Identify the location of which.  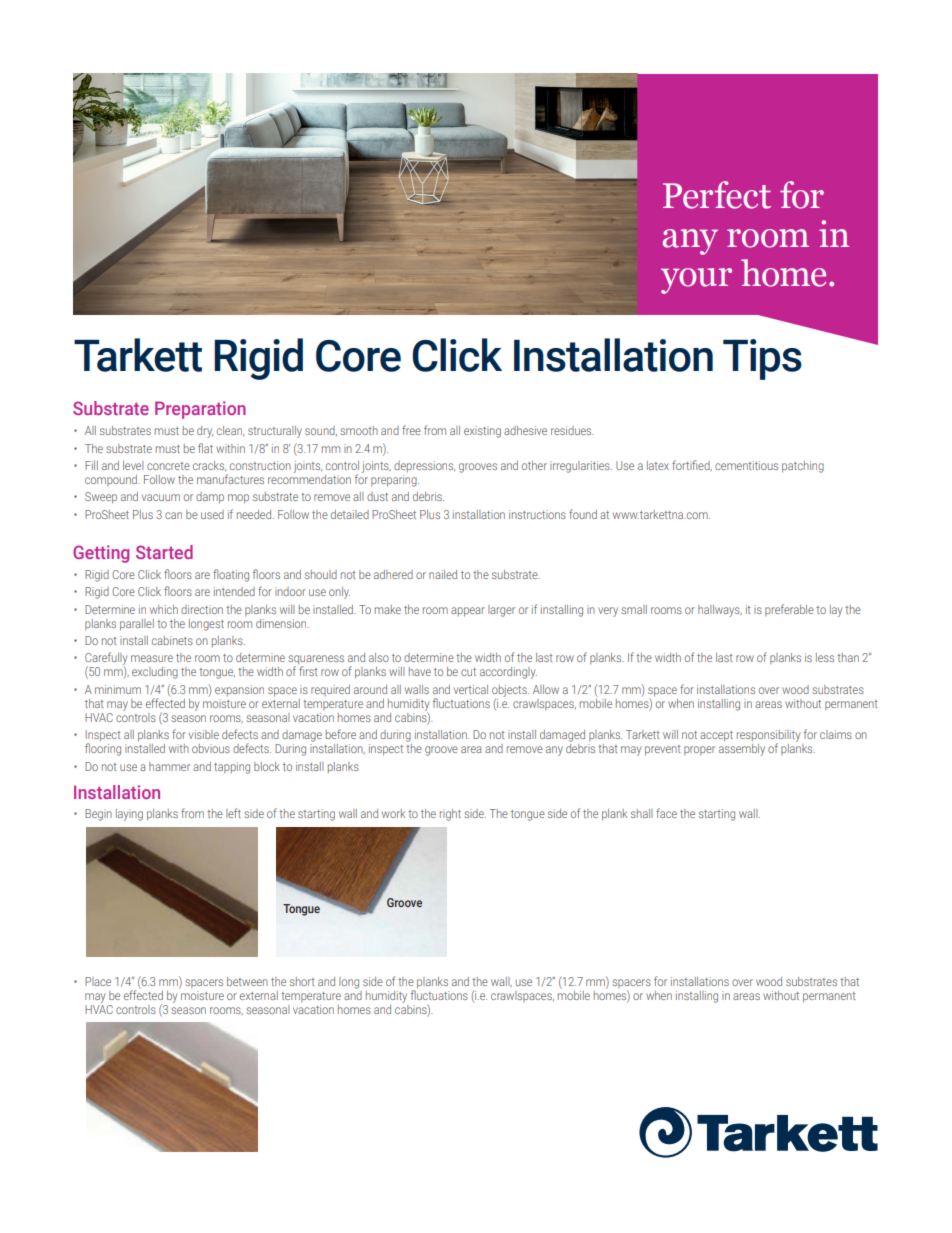
(164, 609).
